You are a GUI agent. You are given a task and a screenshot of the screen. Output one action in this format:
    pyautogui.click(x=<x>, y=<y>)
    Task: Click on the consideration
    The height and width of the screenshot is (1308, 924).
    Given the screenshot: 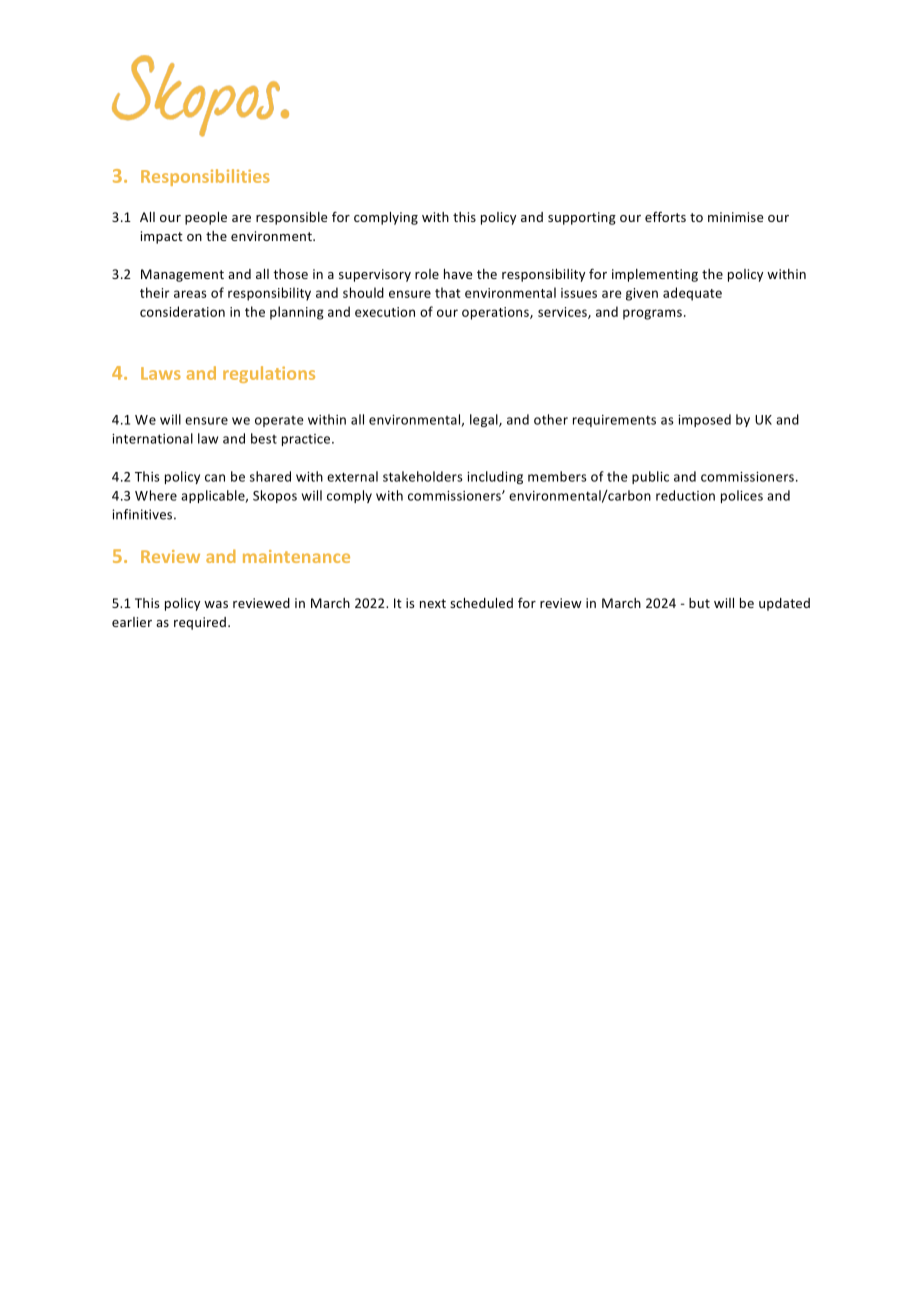 What is the action you would take?
    pyautogui.click(x=182, y=311)
